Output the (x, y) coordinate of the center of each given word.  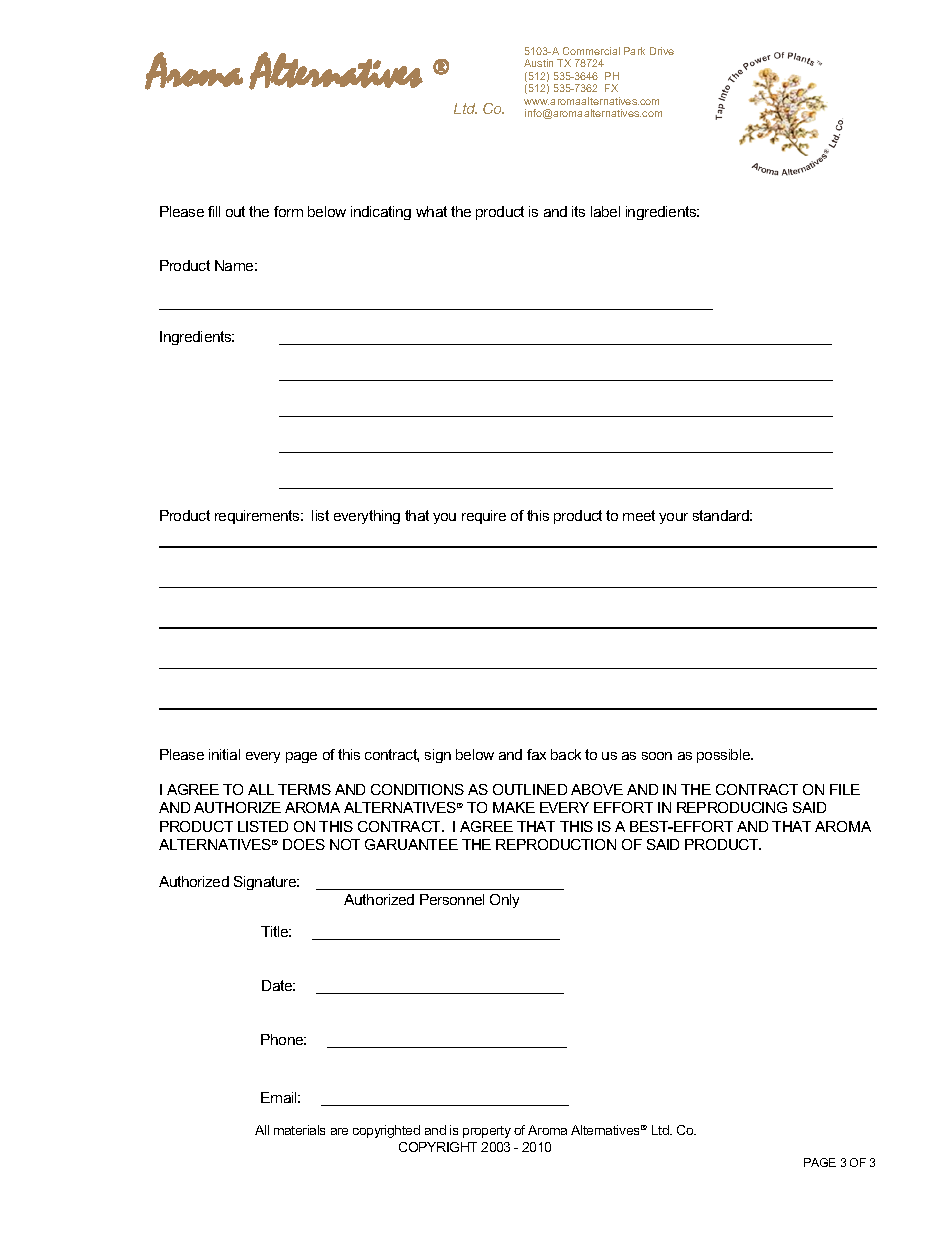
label (605, 211)
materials (299, 1130)
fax (536, 754)
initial (224, 754)
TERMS (304, 789)
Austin (538, 63)
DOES (304, 844)
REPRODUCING (732, 807)
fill (214, 211)
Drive (662, 51)
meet (639, 515)
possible (725, 756)
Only (504, 901)
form (288, 211)
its (578, 211)
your (673, 518)
